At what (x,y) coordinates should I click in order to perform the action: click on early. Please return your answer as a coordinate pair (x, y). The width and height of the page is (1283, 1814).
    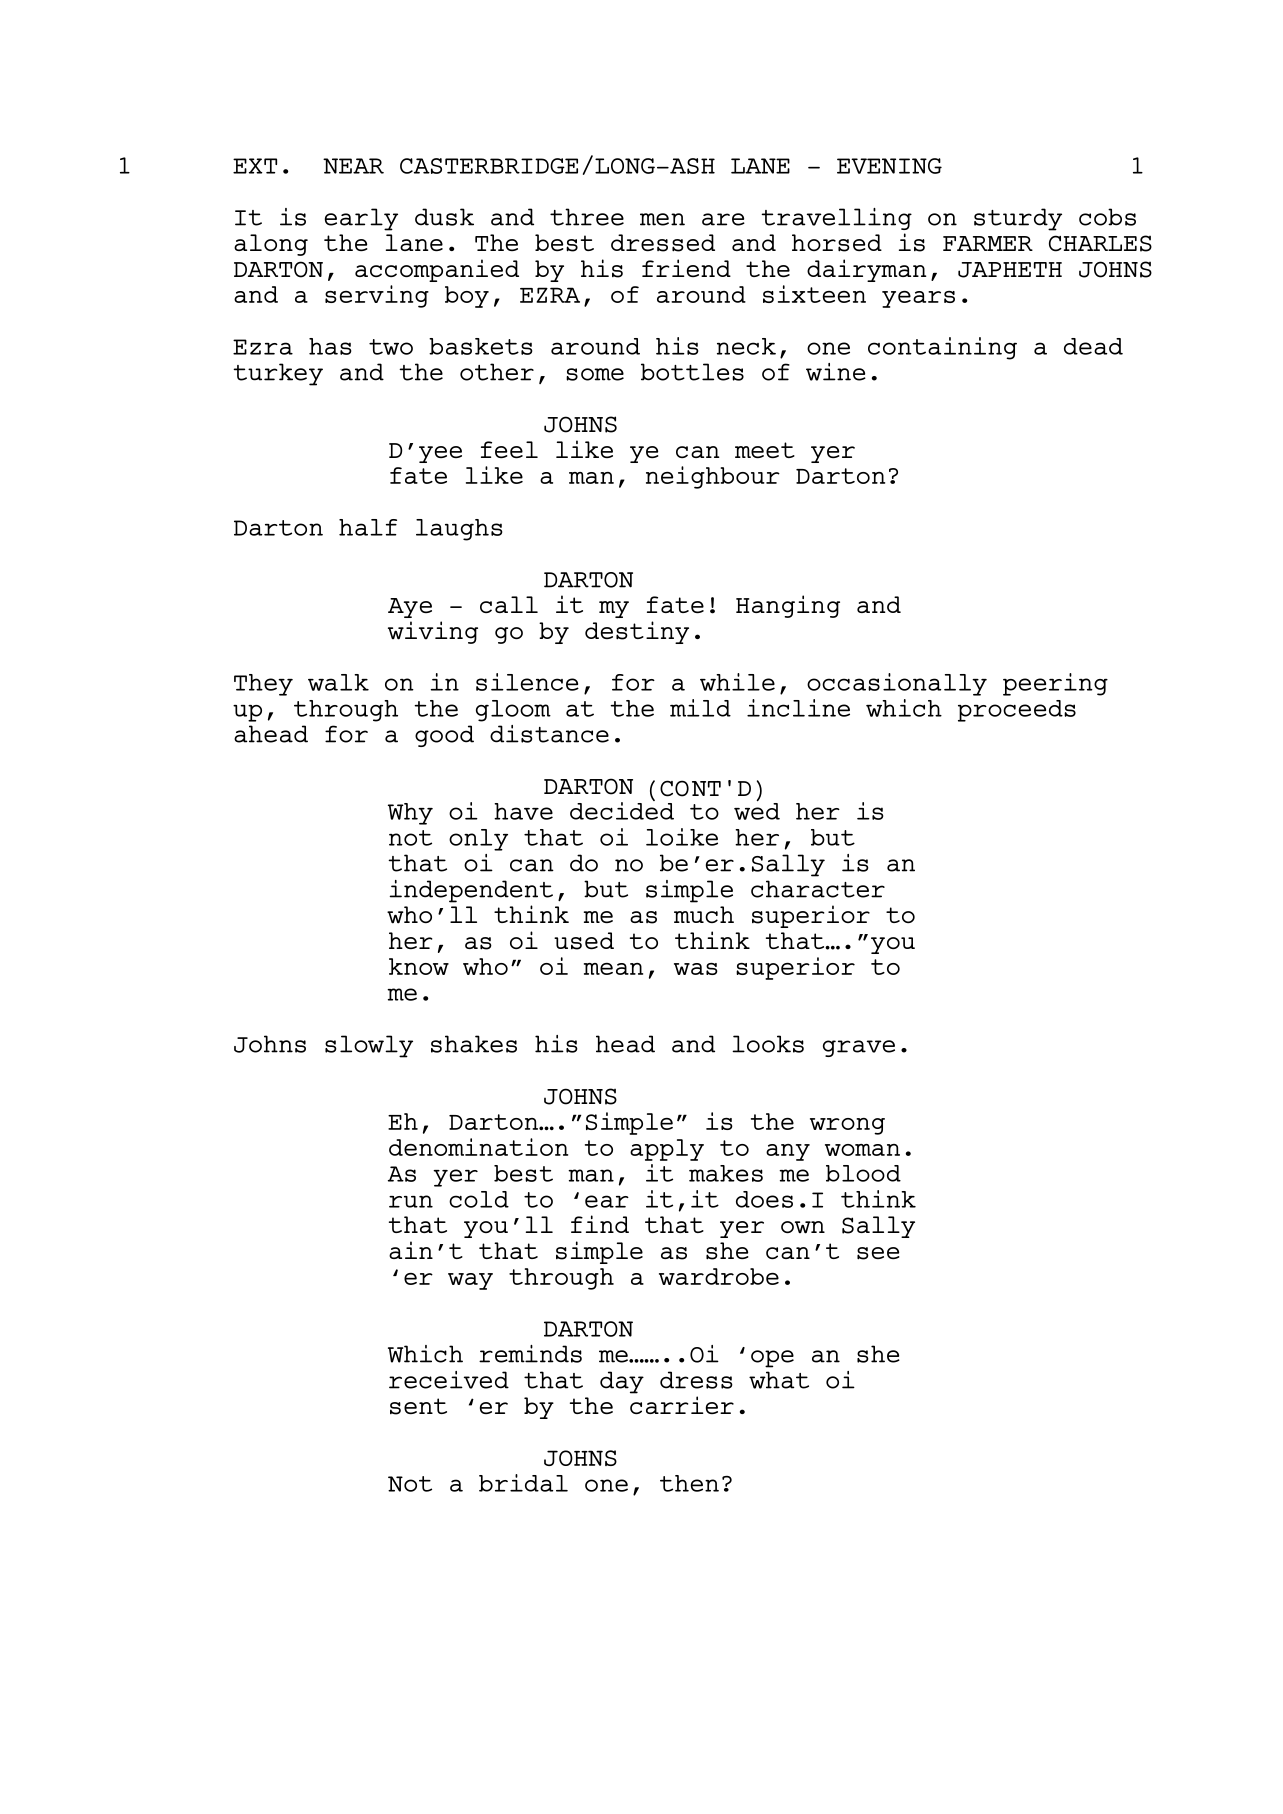
    Looking at the image, I should click on (361, 219).
